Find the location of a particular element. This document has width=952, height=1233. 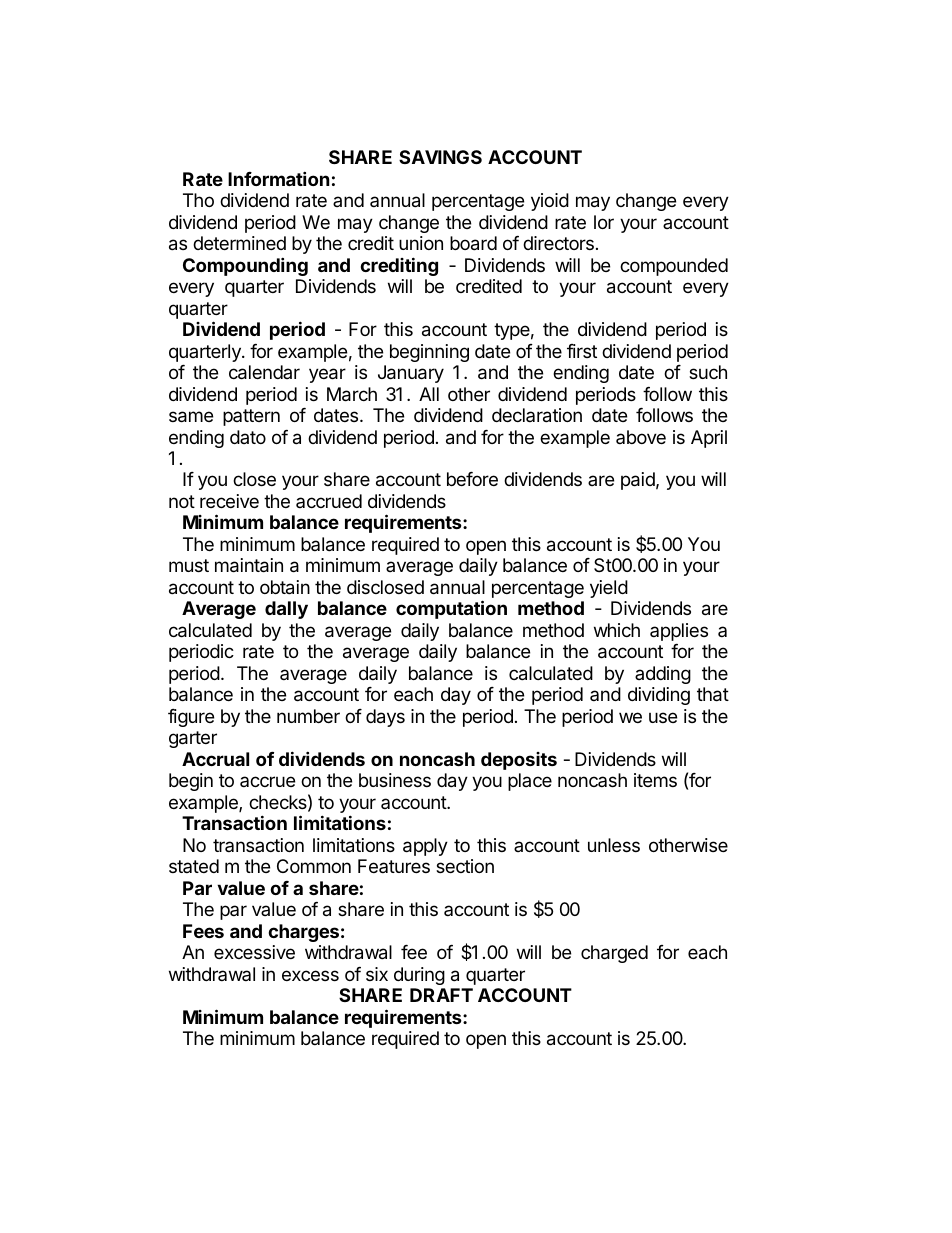

receive is located at coordinates (229, 501).
